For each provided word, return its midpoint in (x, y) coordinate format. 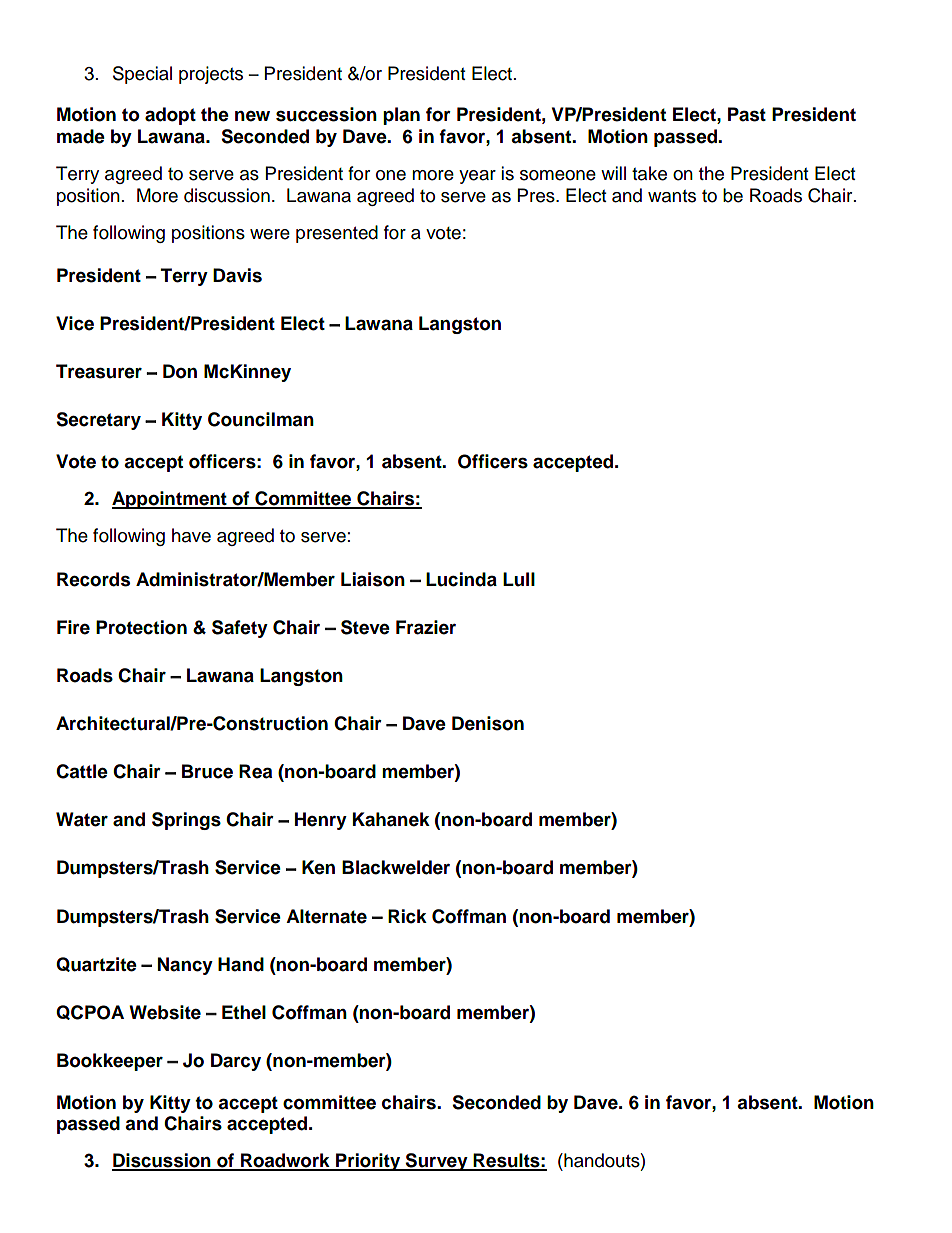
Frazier (426, 627)
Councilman (261, 419)
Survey (437, 1162)
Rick (407, 916)
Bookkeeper (110, 1062)
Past (747, 114)
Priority (368, 1162)
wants (672, 196)
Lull (519, 579)
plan (401, 116)
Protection (141, 627)
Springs (186, 821)
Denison (488, 723)
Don (180, 371)
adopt (170, 116)
